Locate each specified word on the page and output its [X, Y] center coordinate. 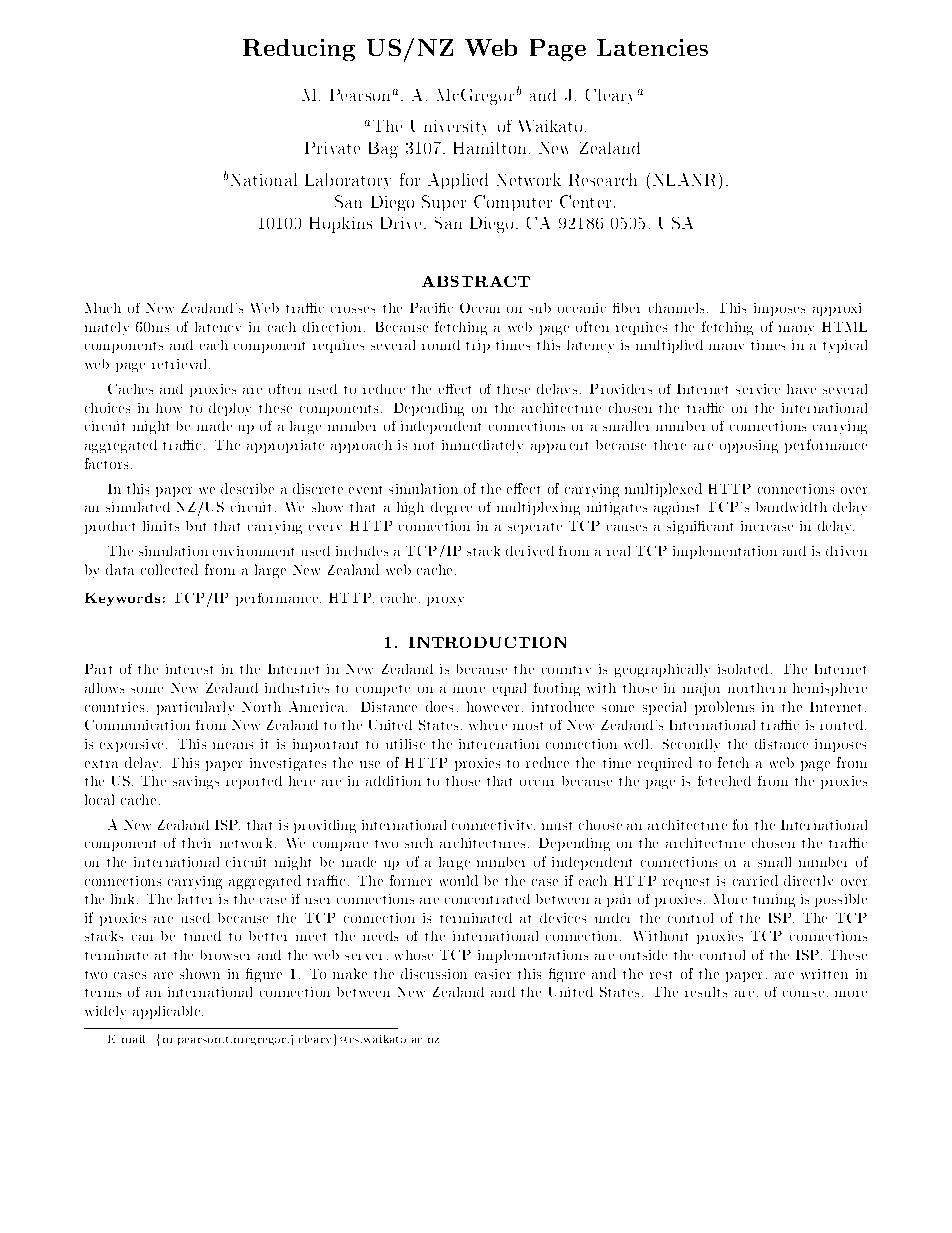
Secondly [691, 745]
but [196, 526]
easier [493, 974]
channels [676, 308]
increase [767, 526]
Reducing [299, 50]
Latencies [652, 47]
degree [451, 508]
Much [103, 308]
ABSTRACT [476, 281]
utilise [405, 744]
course [803, 994]
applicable [168, 1012]
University [448, 127]
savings [196, 782]
